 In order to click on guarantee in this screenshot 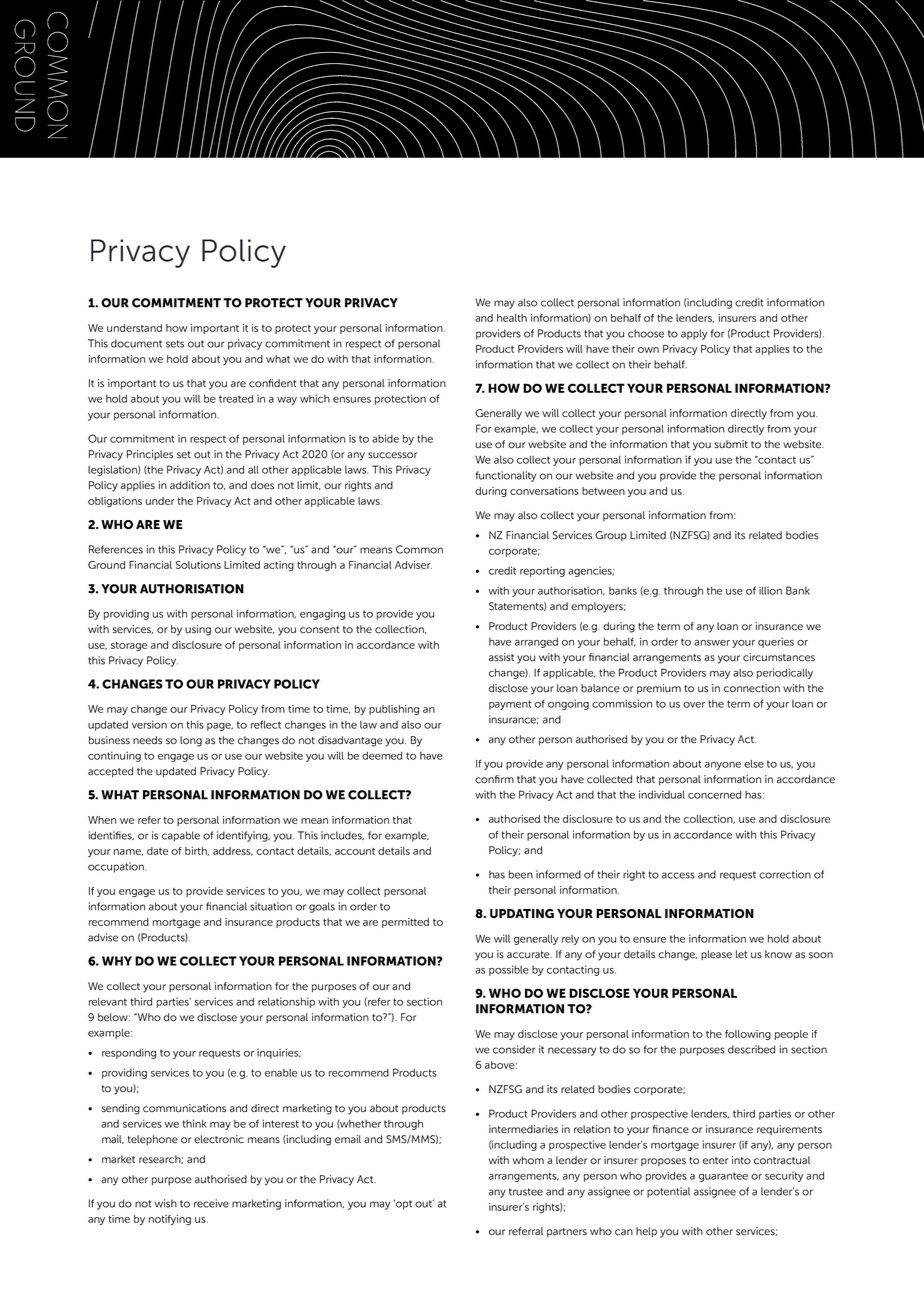, I will do `click(723, 1177)`.
